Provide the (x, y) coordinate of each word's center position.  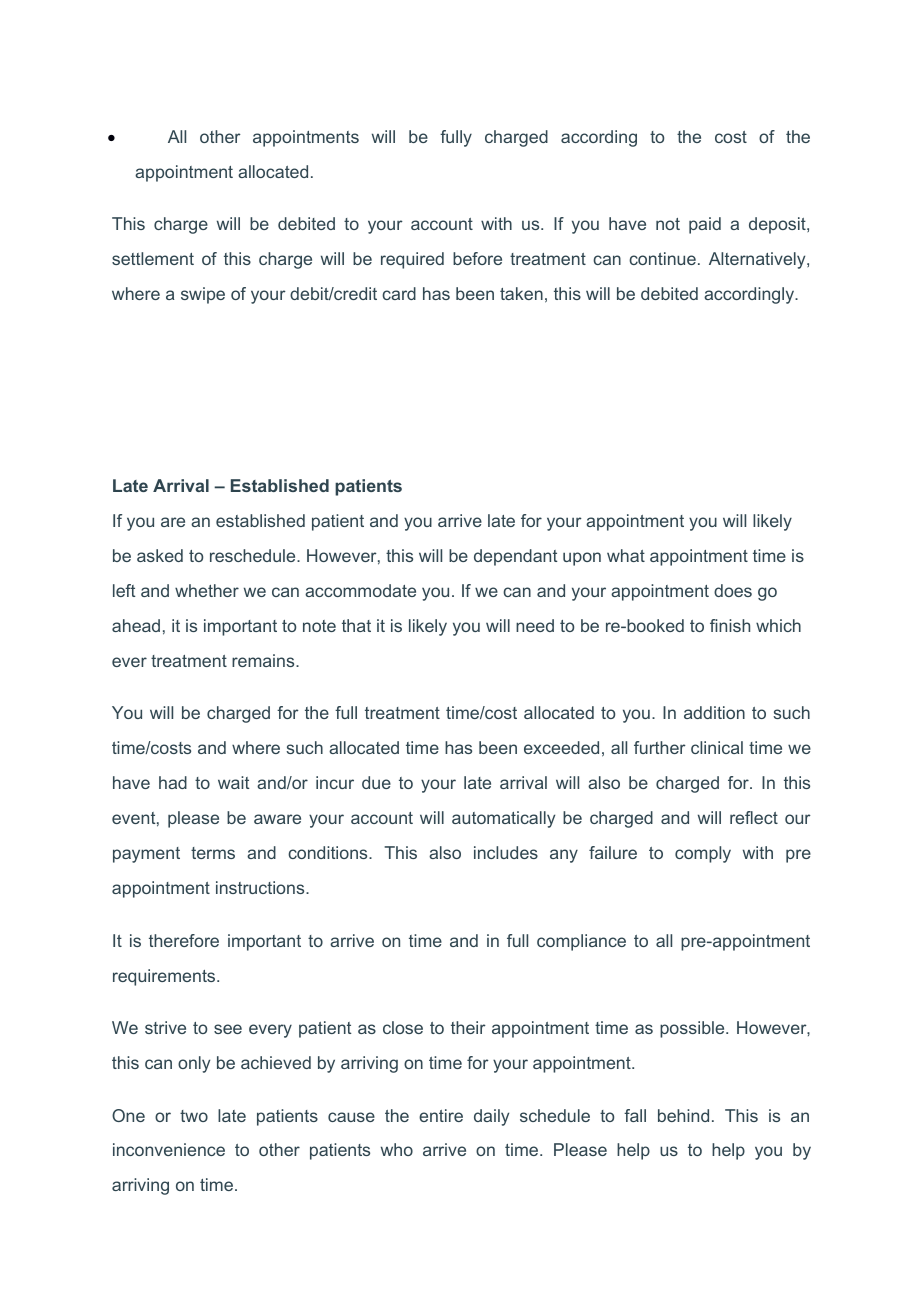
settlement (153, 258)
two (194, 1116)
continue (662, 258)
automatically (503, 819)
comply (703, 854)
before (477, 258)
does (733, 590)
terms (213, 853)
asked (160, 555)
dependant (516, 557)
